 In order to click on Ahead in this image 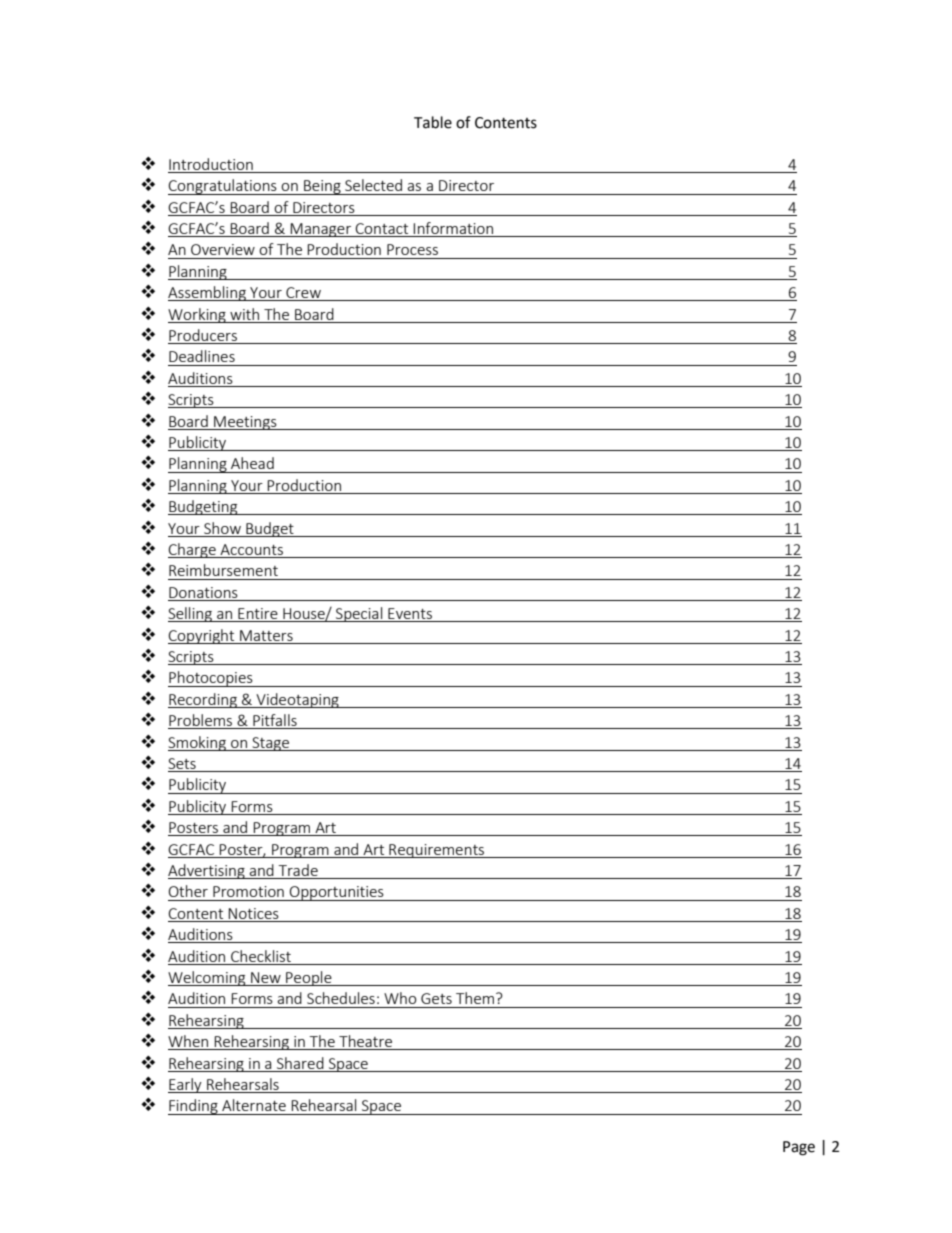, I will do `click(252, 463)`.
